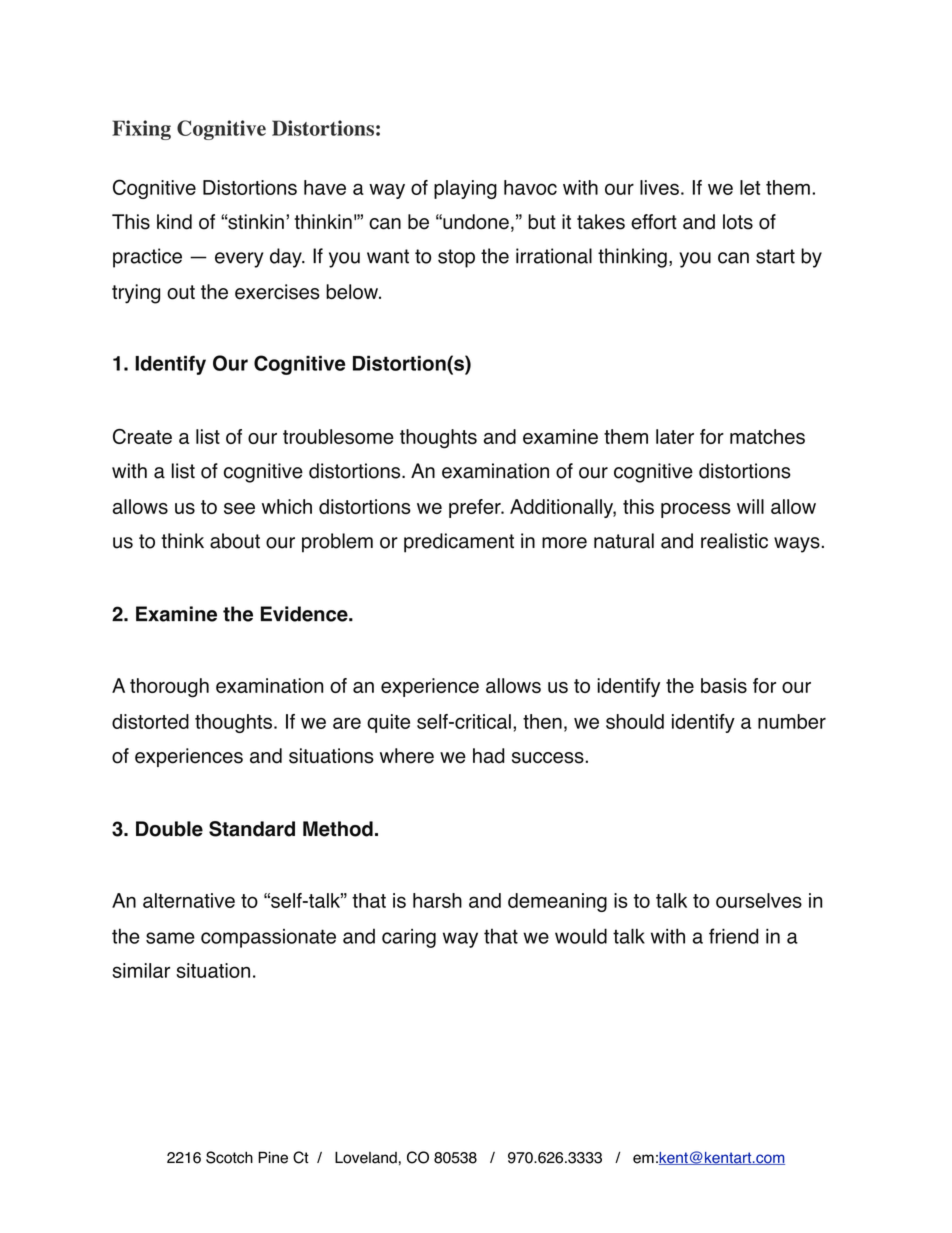 This screenshot has width=952, height=1233. I want to click on later, so click(675, 436).
